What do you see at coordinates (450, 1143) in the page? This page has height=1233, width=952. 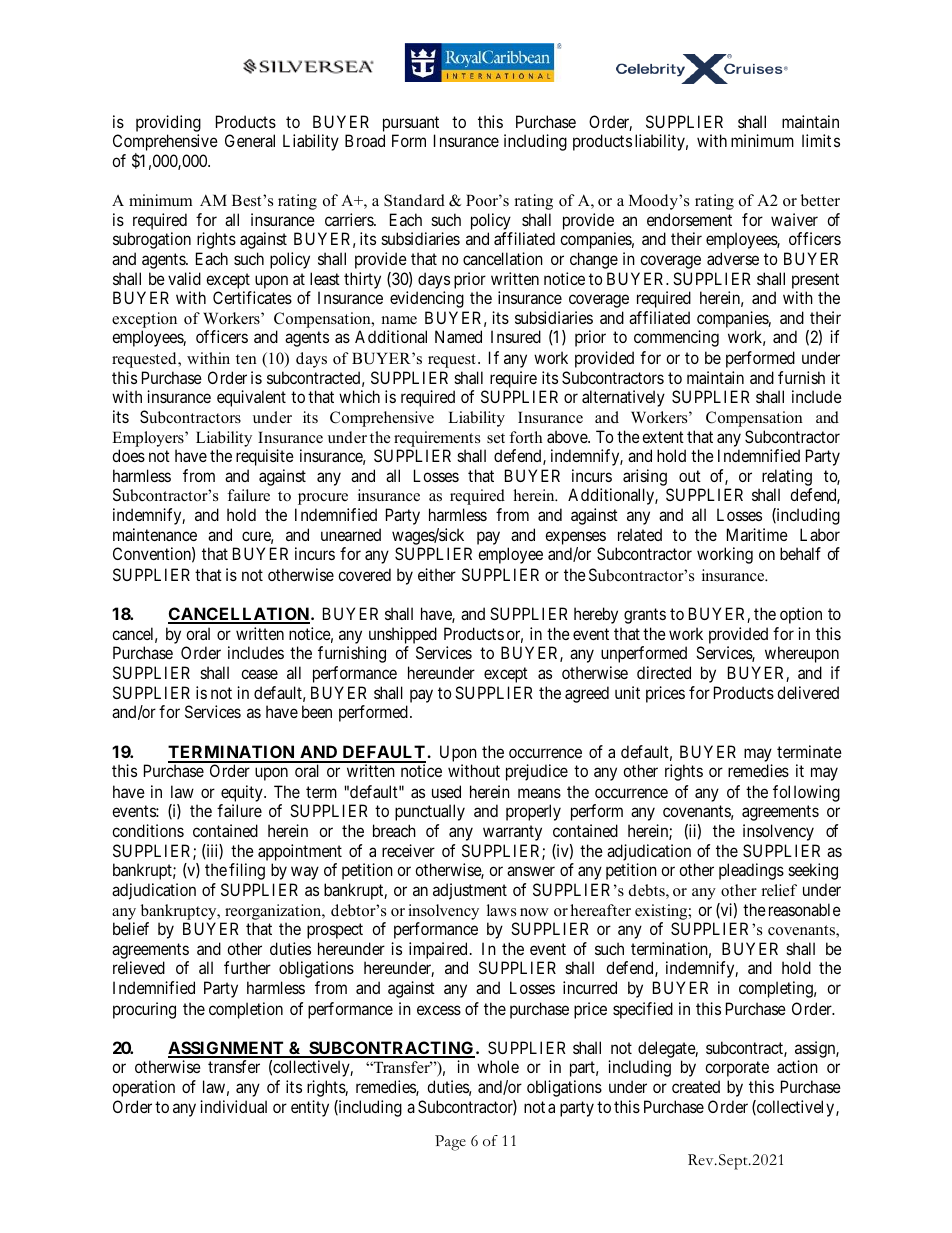 I see `Page` at bounding box center [450, 1143].
